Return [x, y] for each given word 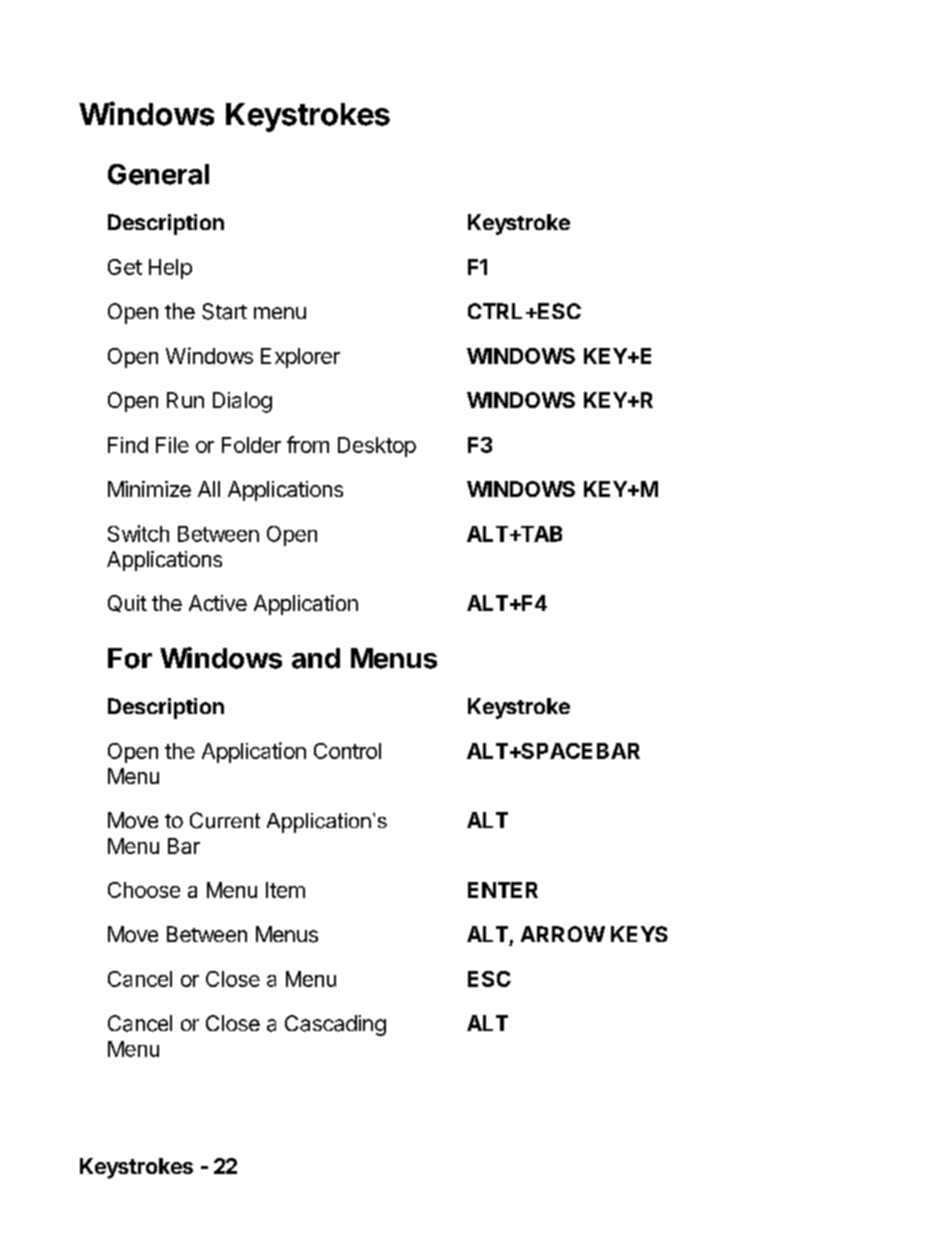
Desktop [377, 447]
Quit [127, 603]
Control [347, 751]
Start [224, 311]
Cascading [335, 1025]
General [158, 174]
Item [285, 890]
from [308, 444]
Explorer [300, 358]
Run [185, 400]
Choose [144, 890]
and [316, 658]
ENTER [503, 890]
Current [225, 820]
